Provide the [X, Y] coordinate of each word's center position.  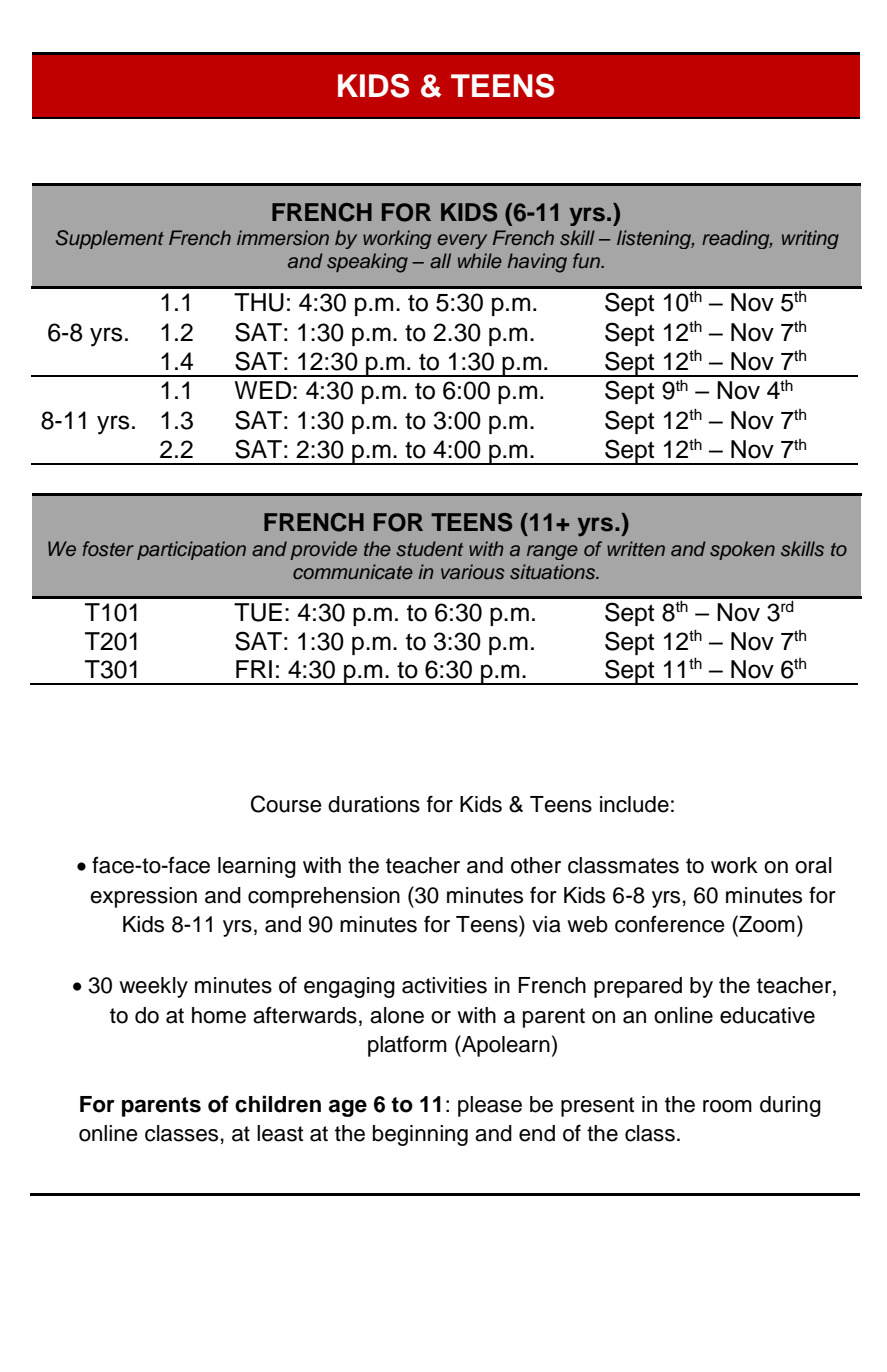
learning [257, 867]
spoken [742, 550]
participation [191, 550]
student [430, 549]
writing [810, 239]
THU [259, 302]
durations [374, 804]
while [480, 260]
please [490, 1106]
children [278, 1104]
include [634, 804]
